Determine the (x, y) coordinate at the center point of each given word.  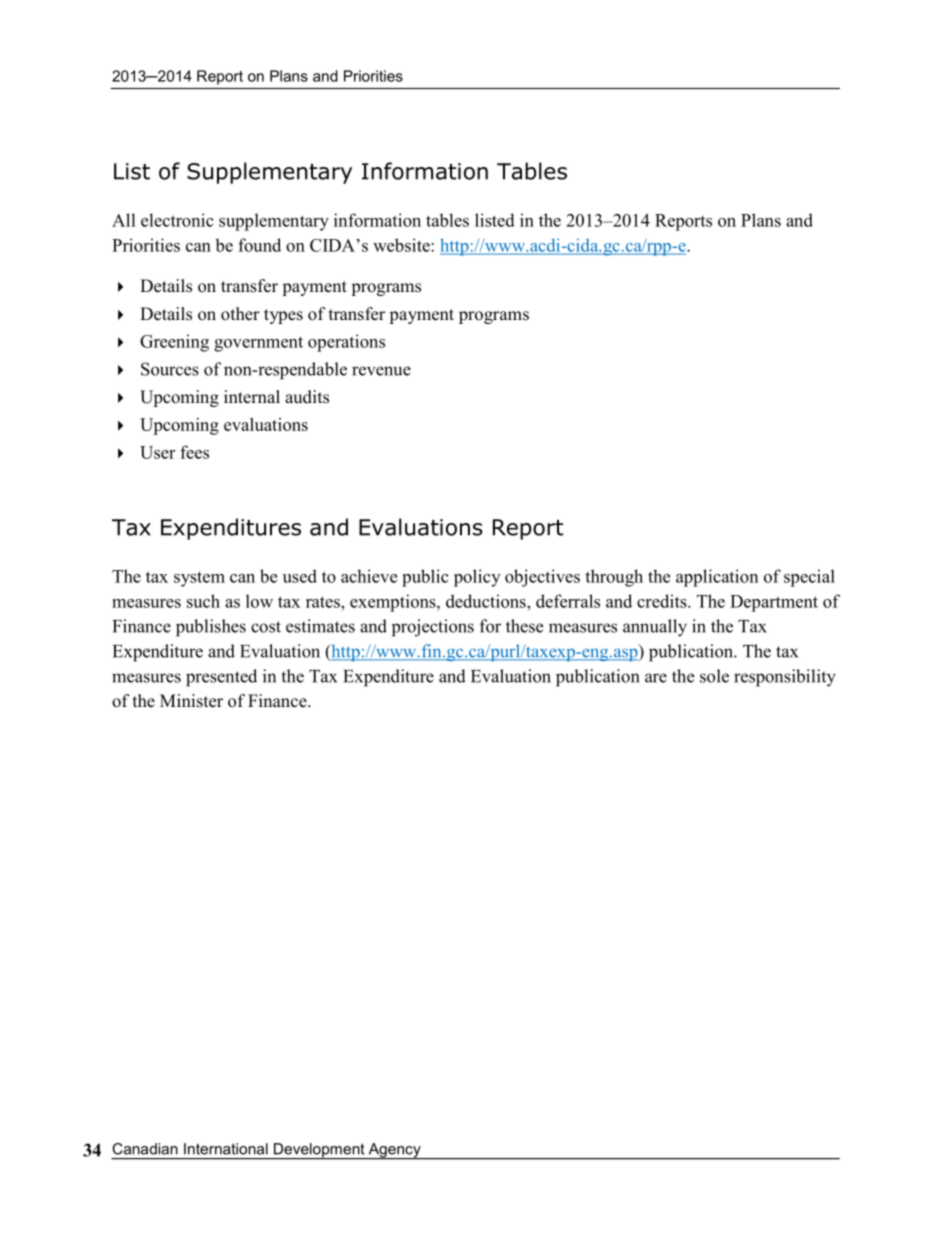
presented (221, 678)
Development (319, 1151)
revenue (381, 371)
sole (714, 676)
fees (194, 452)
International (226, 1149)
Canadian (145, 1149)
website (402, 245)
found (259, 245)
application (717, 578)
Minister (191, 701)
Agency (394, 1151)
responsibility (785, 678)
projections (433, 628)
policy (477, 578)
